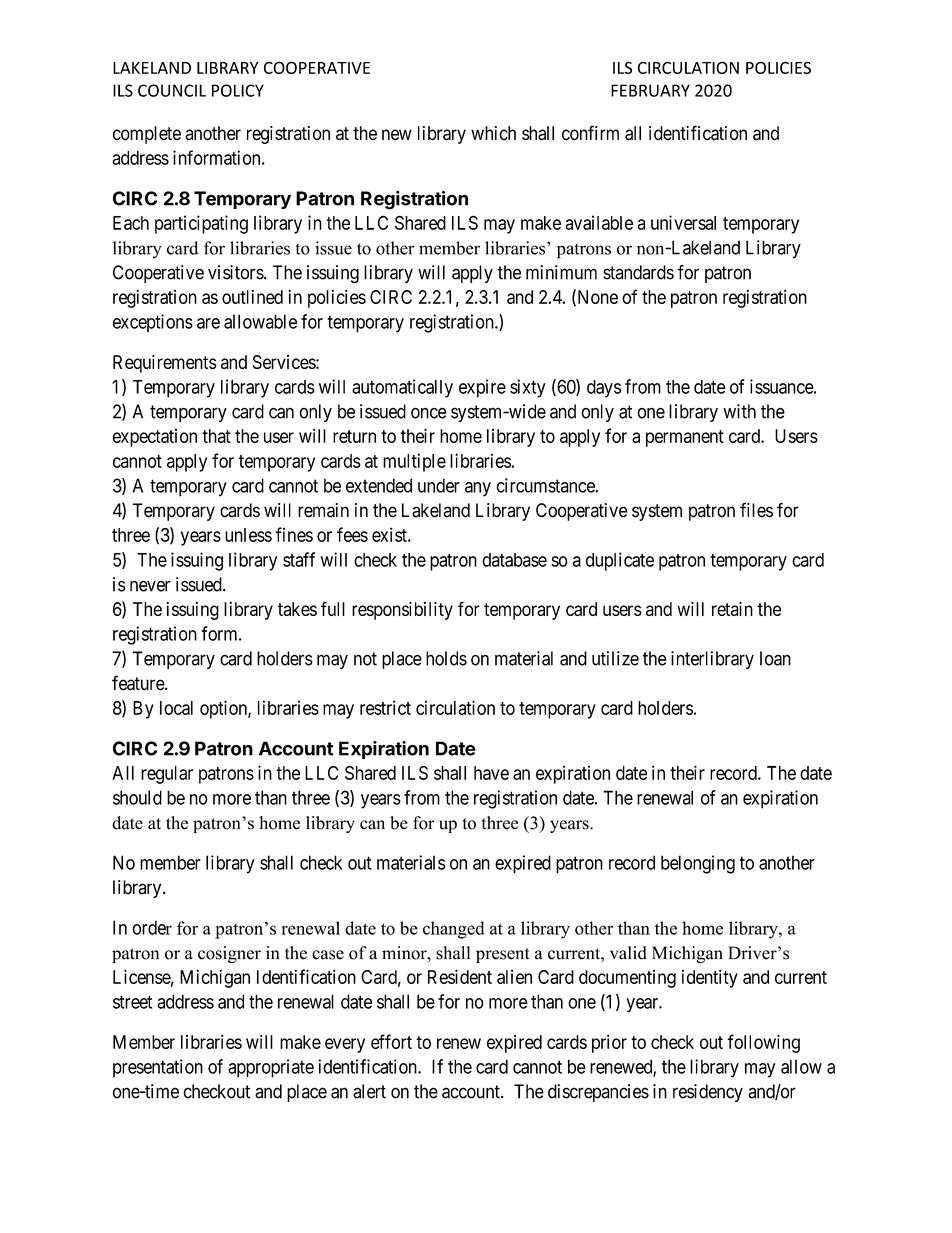 The width and height of the screenshot is (952, 1233). What do you see at coordinates (391, 1041) in the screenshot?
I see `effort` at bounding box center [391, 1041].
